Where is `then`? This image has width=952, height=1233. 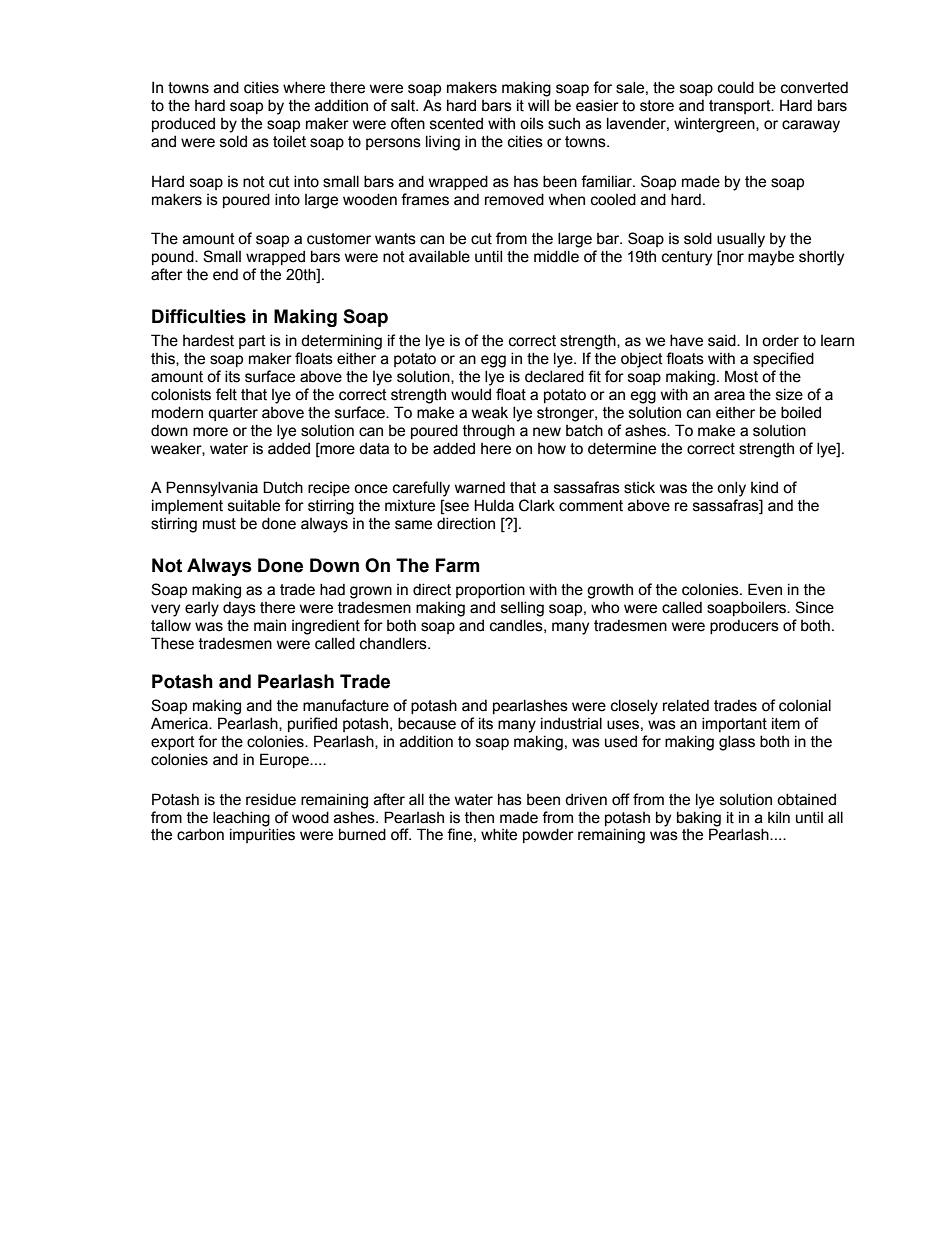
then is located at coordinates (479, 817).
